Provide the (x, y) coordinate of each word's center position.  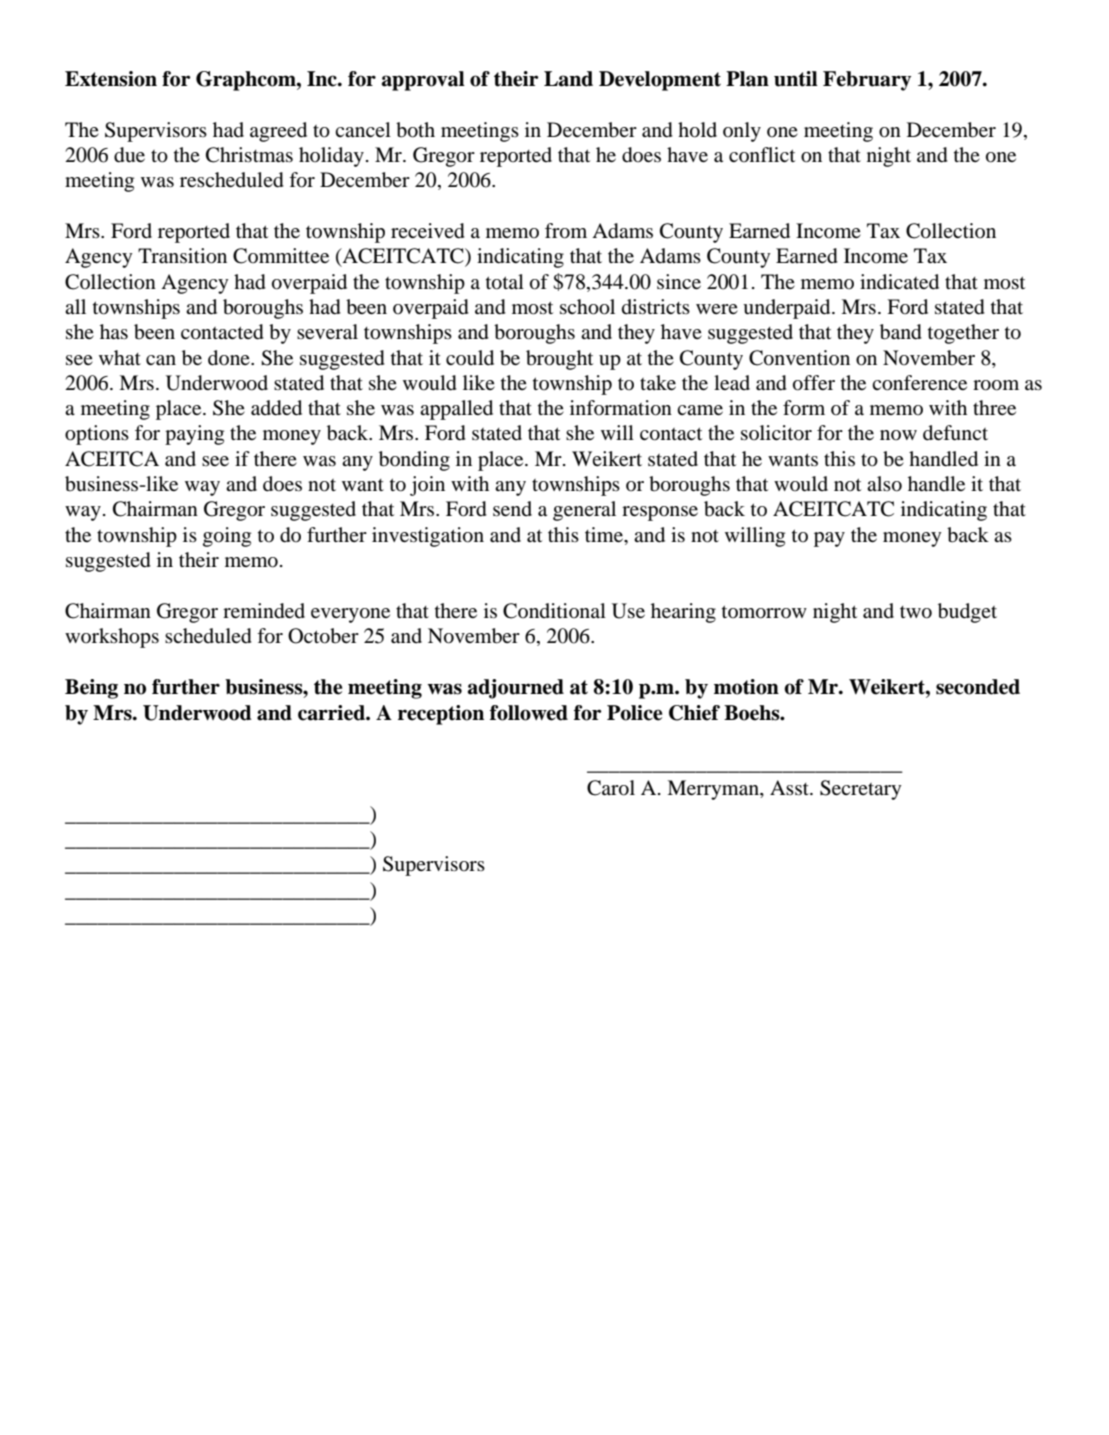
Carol (611, 788)
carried (332, 713)
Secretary (861, 790)
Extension (111, 79)
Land (568, 79)
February (867, 81)
